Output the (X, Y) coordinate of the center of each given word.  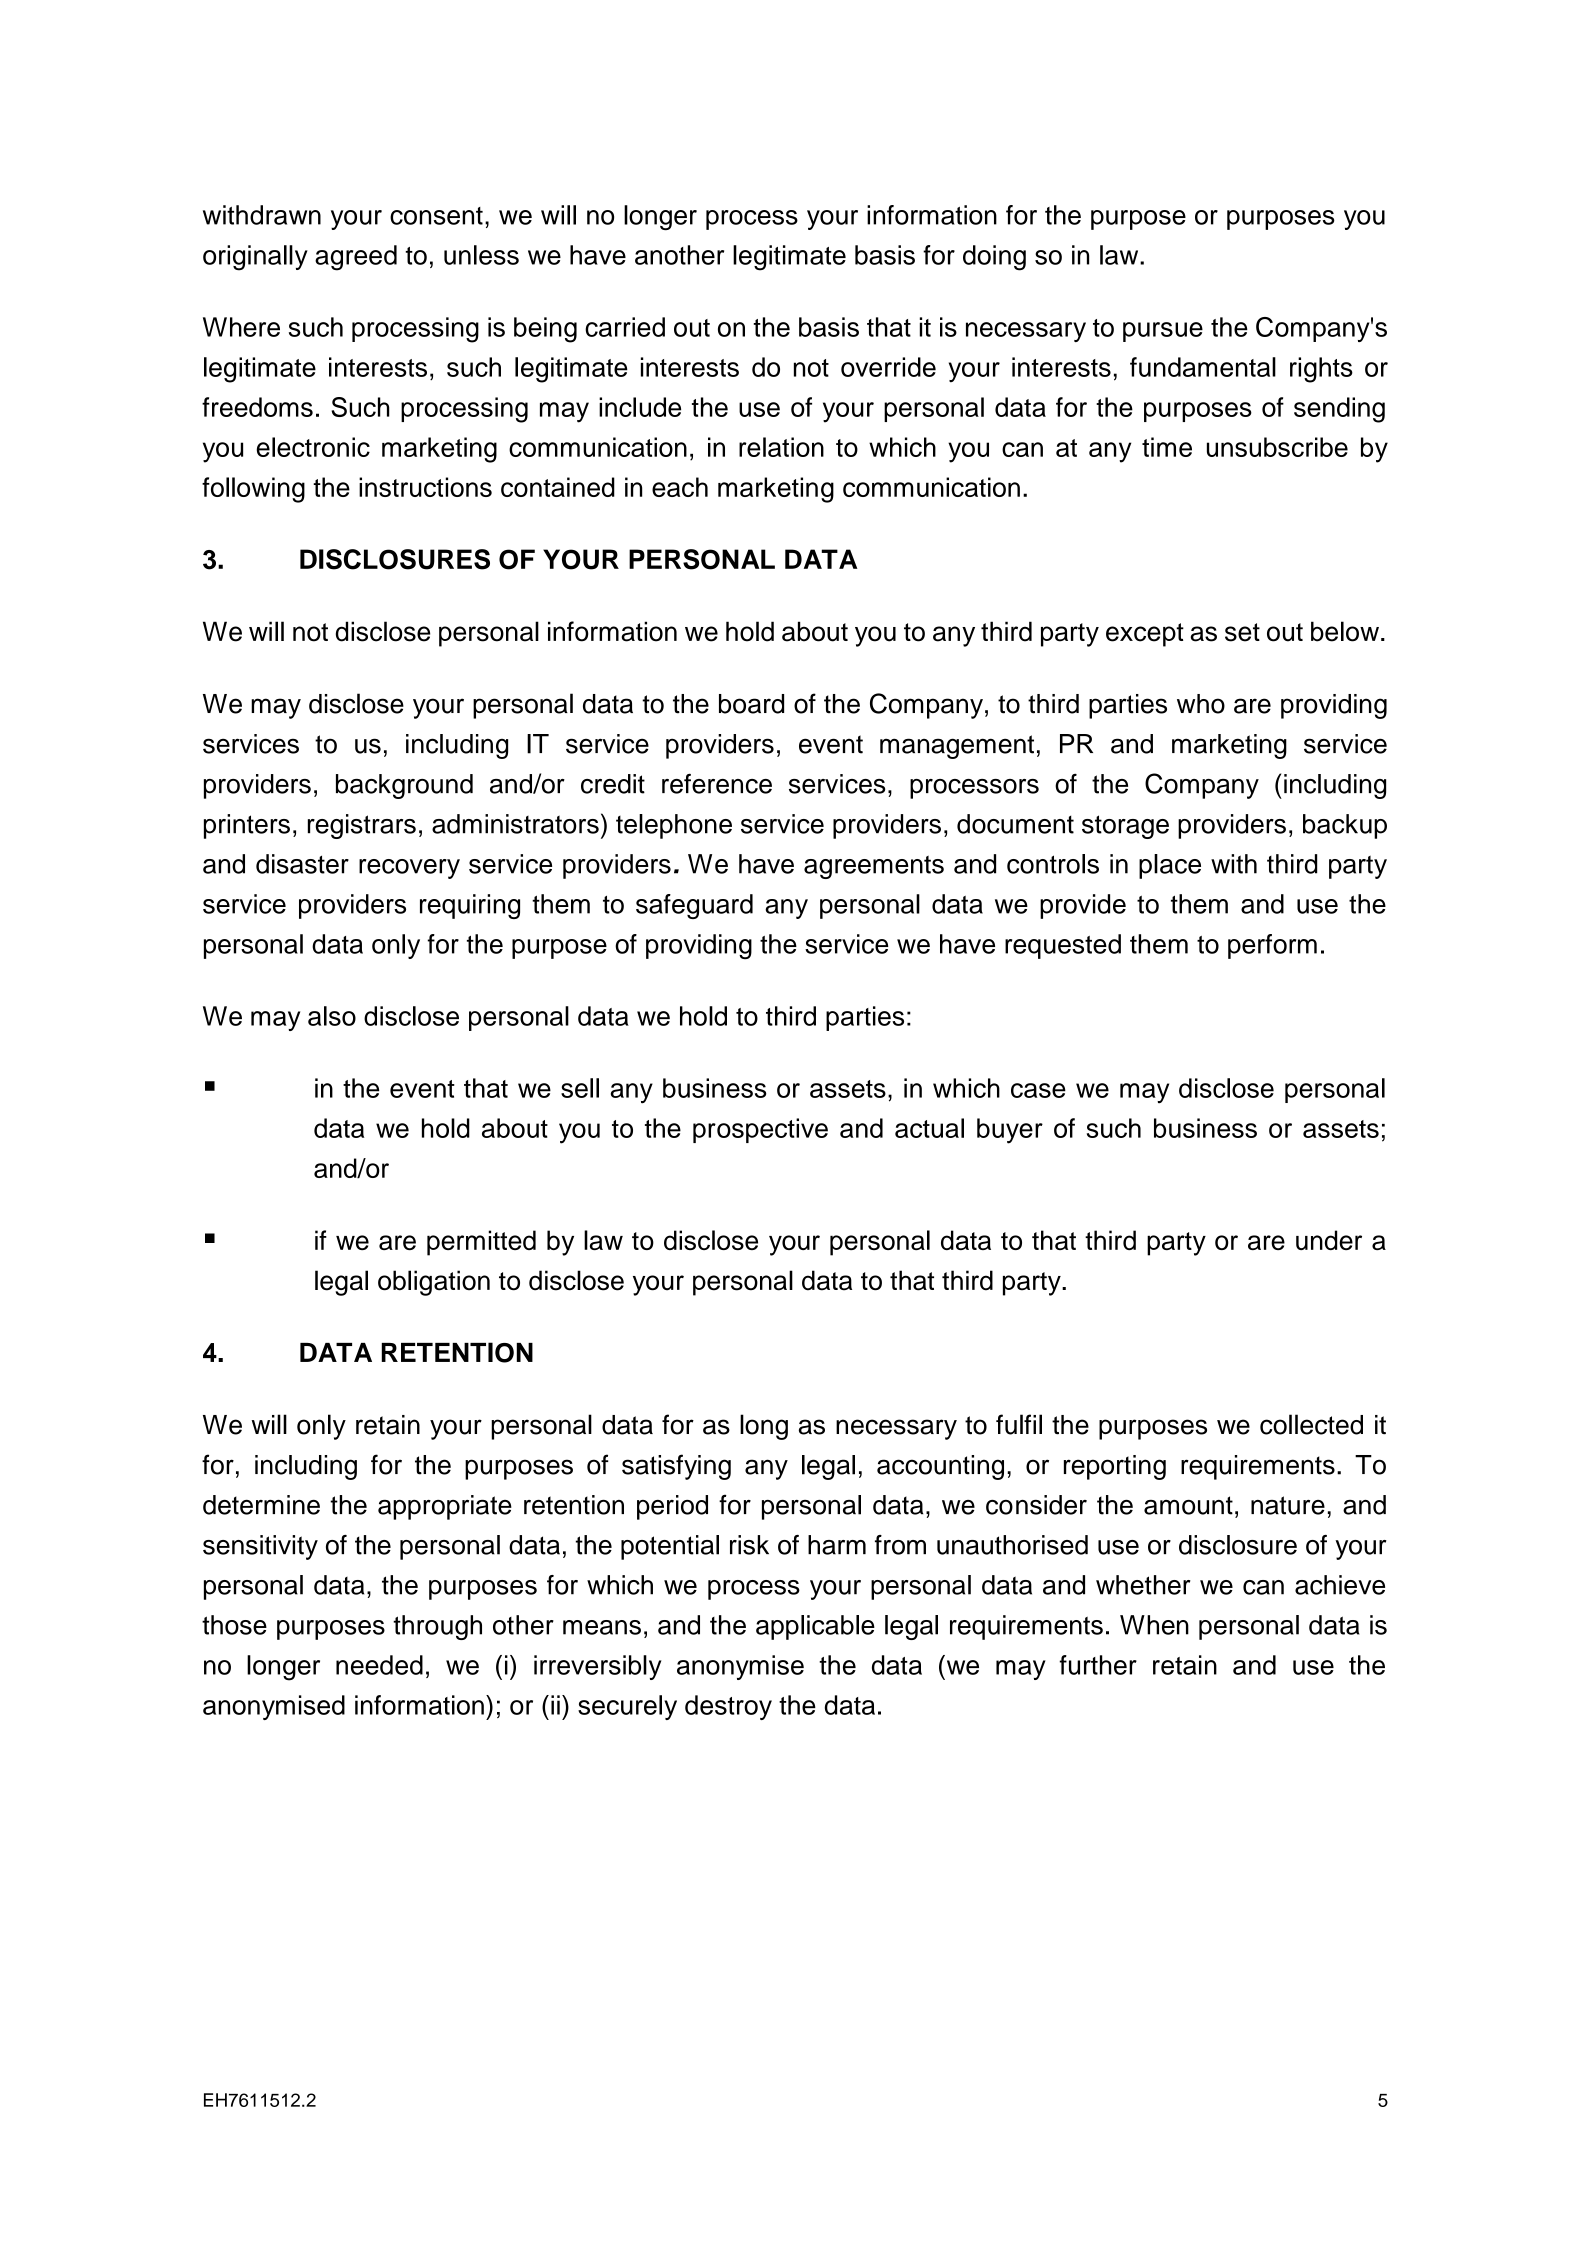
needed (379, 1665)
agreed (356, 258)
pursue (1163, 332)
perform (1272, 946)
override (888, 367)
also (332, 1016)
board (751, 704)
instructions (425, 487)
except (1145, 635)
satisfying (676, 1467)
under (1329, 1240)
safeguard (694, 906)
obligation (434, 1283)
